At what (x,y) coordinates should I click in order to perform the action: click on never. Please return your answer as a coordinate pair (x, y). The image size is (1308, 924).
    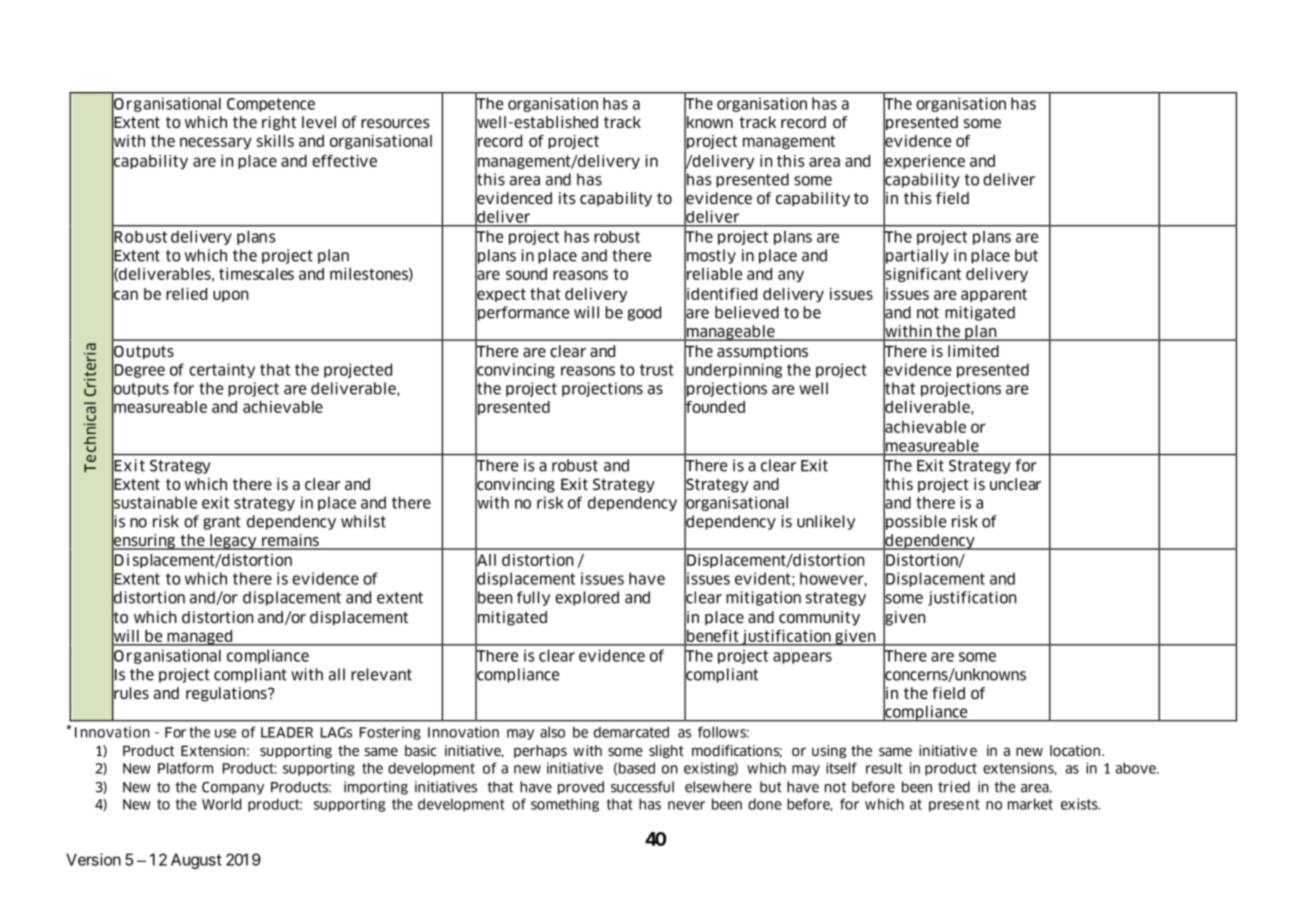
    Looking at the image, I should click on (686, 805).
